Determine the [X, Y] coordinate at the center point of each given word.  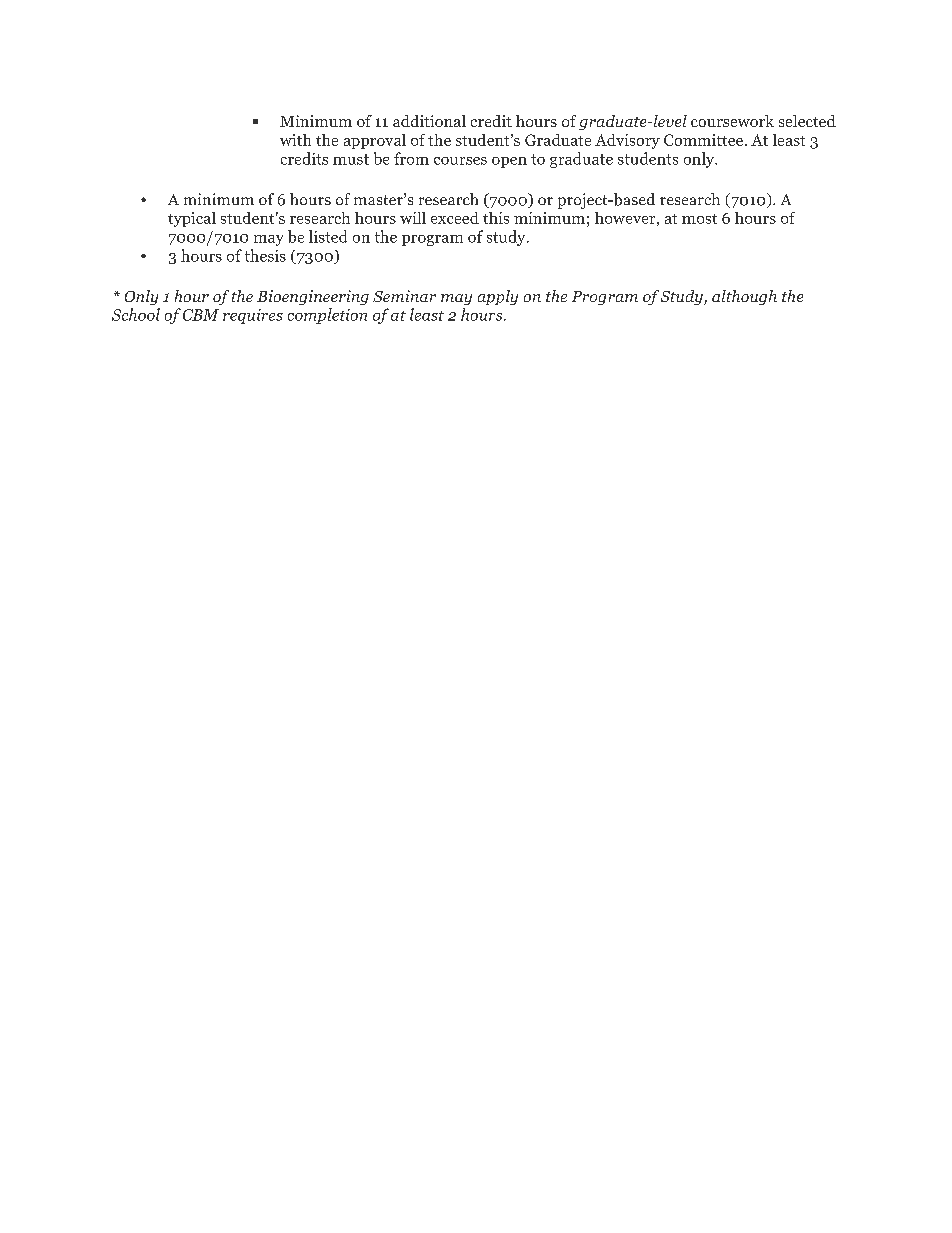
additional [429, 121]
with [295, 140]
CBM [201, 315]
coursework [732, 121]
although [744, 297]
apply [498, 297]
